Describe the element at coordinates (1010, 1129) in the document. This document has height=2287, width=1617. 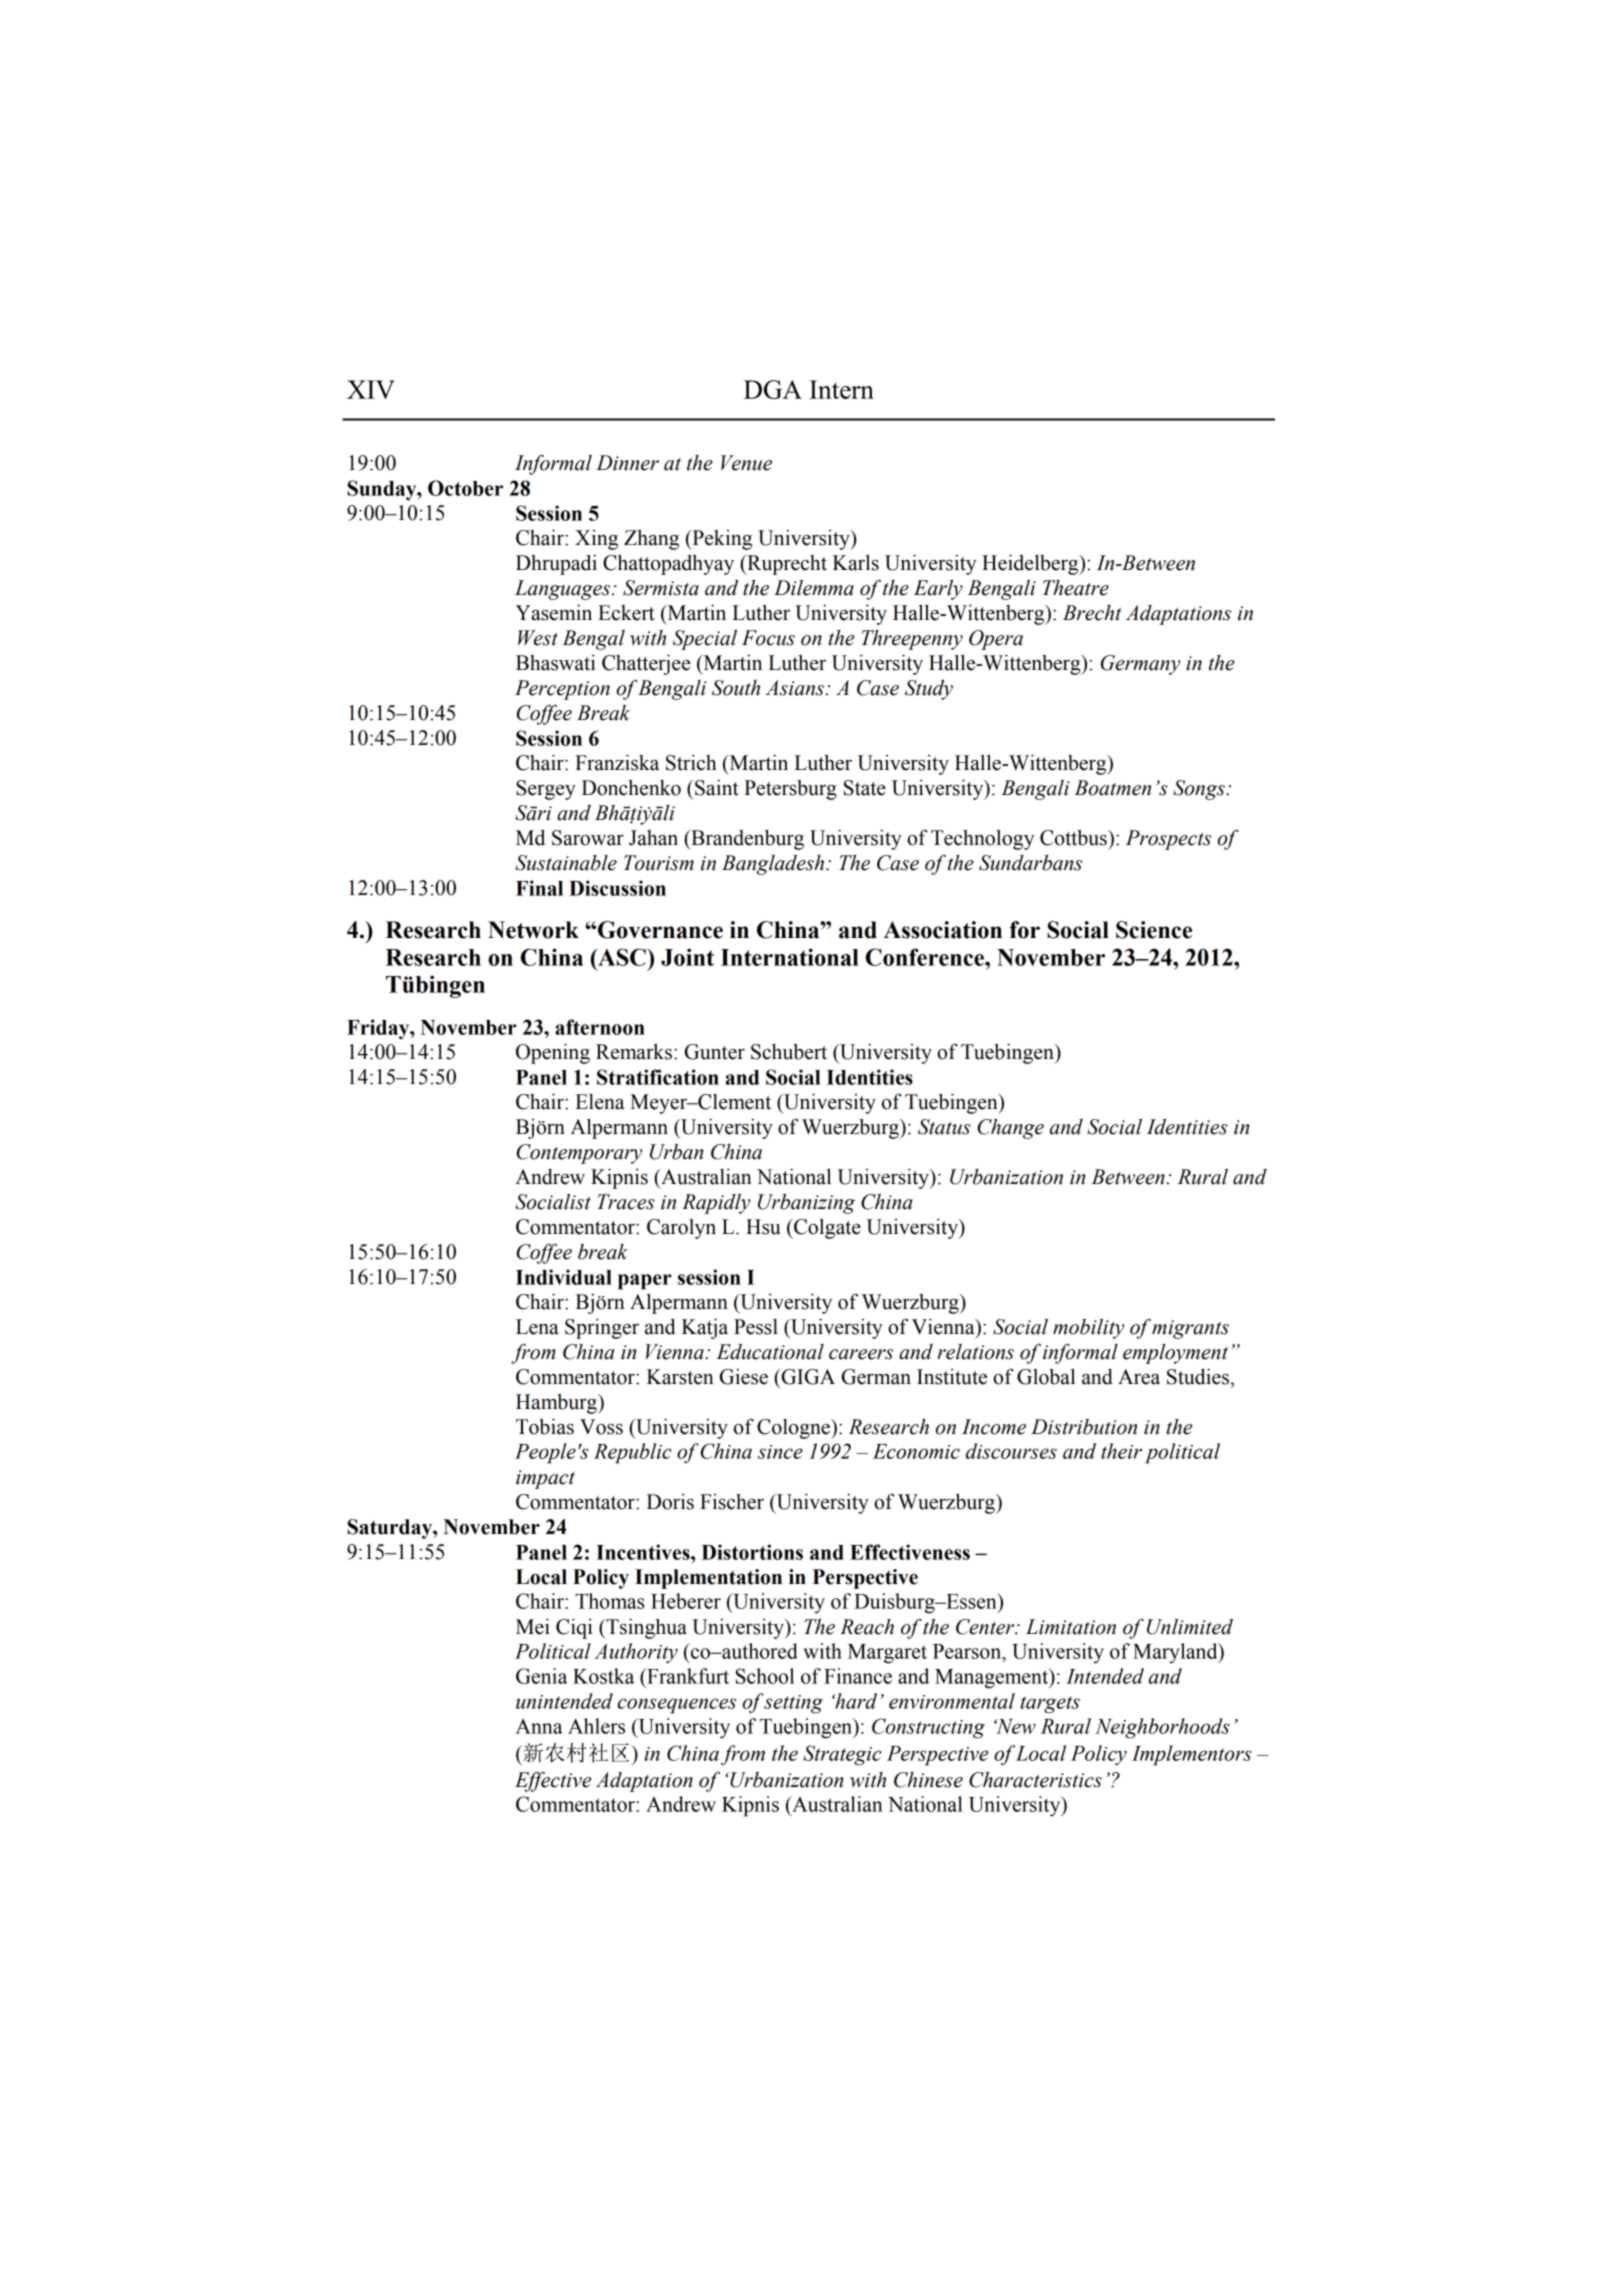
I see `Change` at that location.
